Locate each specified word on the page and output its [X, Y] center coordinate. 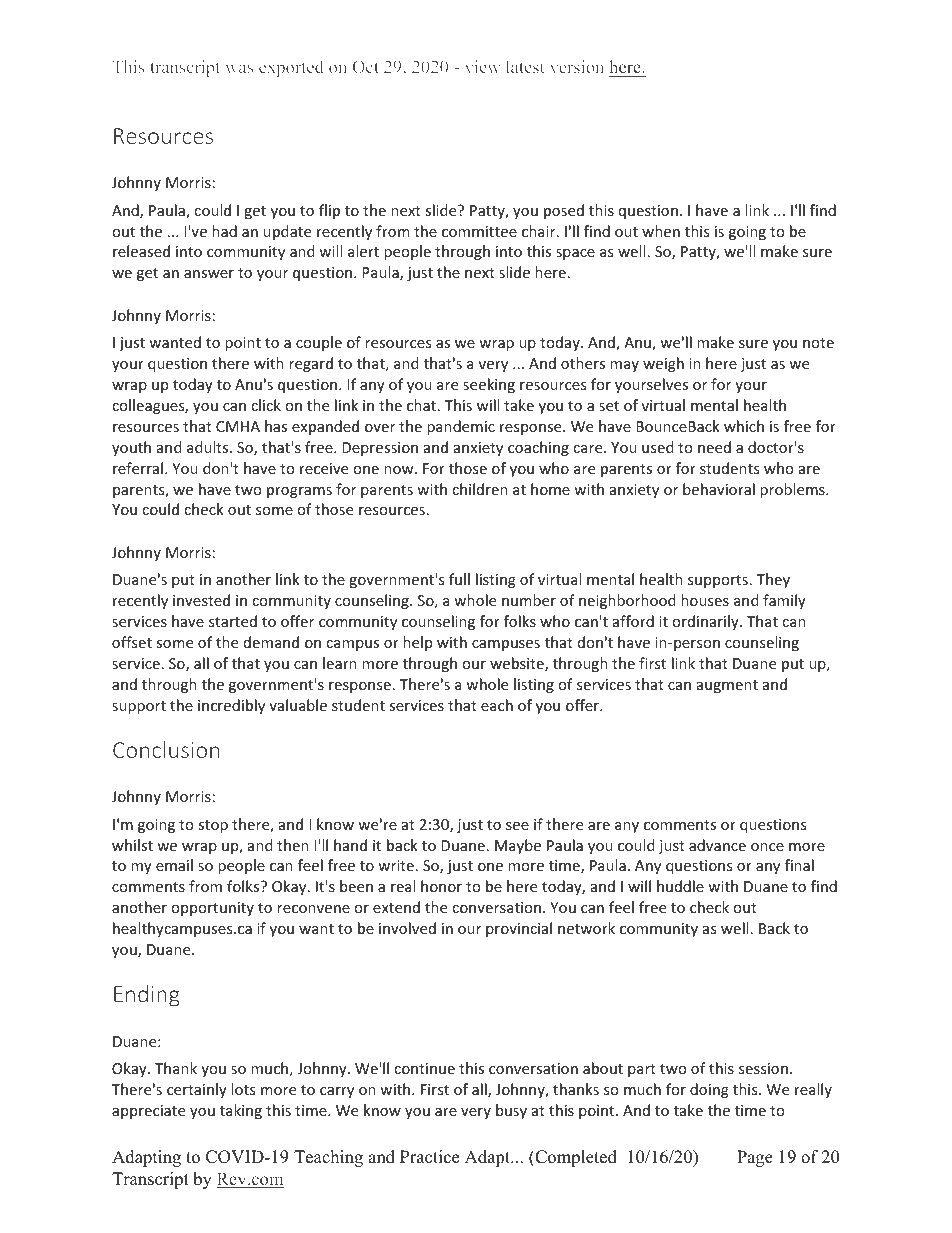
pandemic [461, 427]
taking [241, 1111]
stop [213, 826]
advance [717, 845]
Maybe [518, 846]
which [744, 426]
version [577, 66]
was [239, 68]
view [483, 66]
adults [209, 447]
